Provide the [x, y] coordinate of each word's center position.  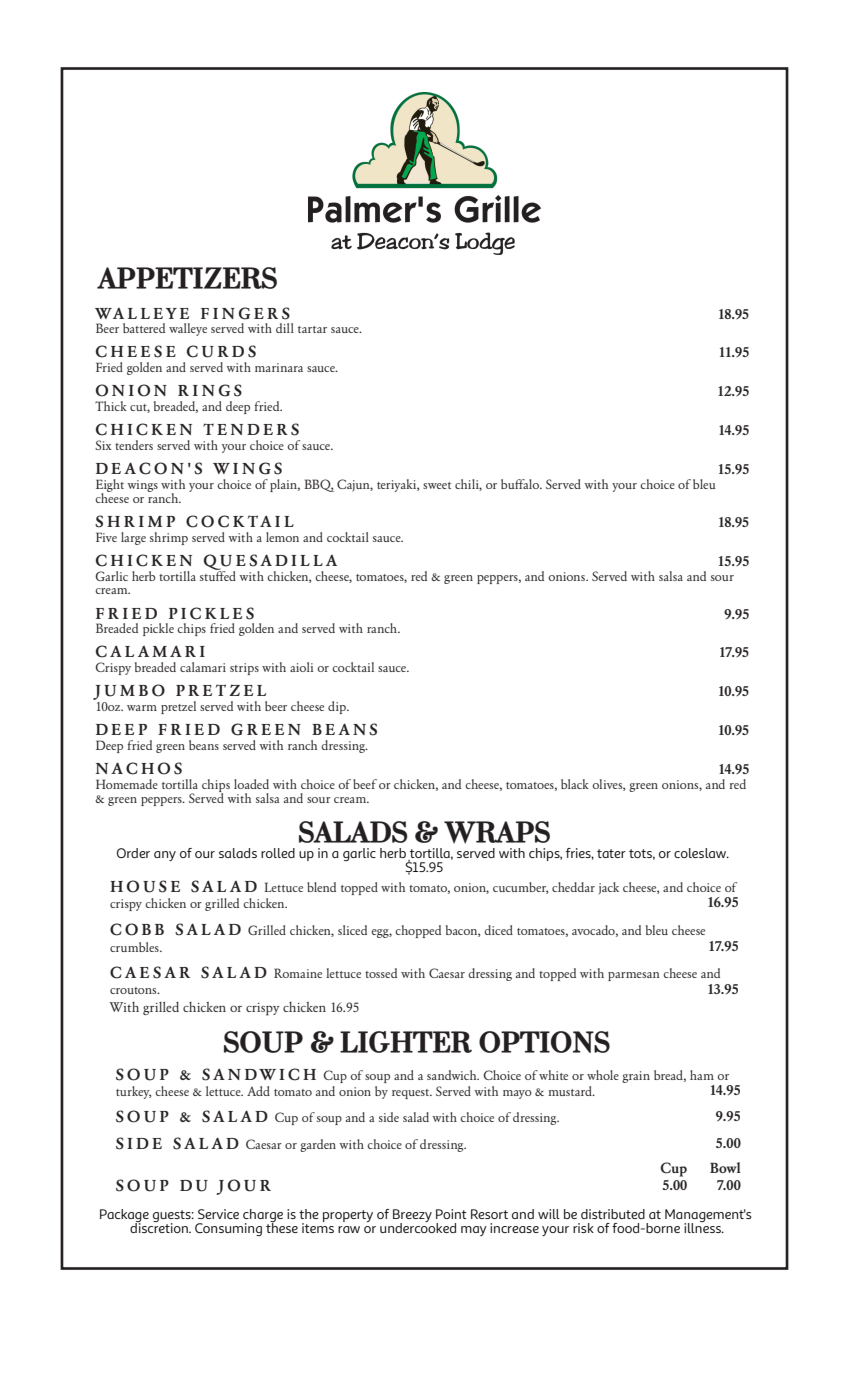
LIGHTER [406, 1042]
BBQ [319, 485]
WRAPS [497, 832]
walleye [188, 329]
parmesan [634, 976]
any [165, 856]
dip [338, 707]
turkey [133, 1092]
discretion [160, 1227]
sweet [437, 485]
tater [611, 853]
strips [244, 669]
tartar [312, 329]
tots [642, 854]
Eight [110, 486]
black [575, 784]
